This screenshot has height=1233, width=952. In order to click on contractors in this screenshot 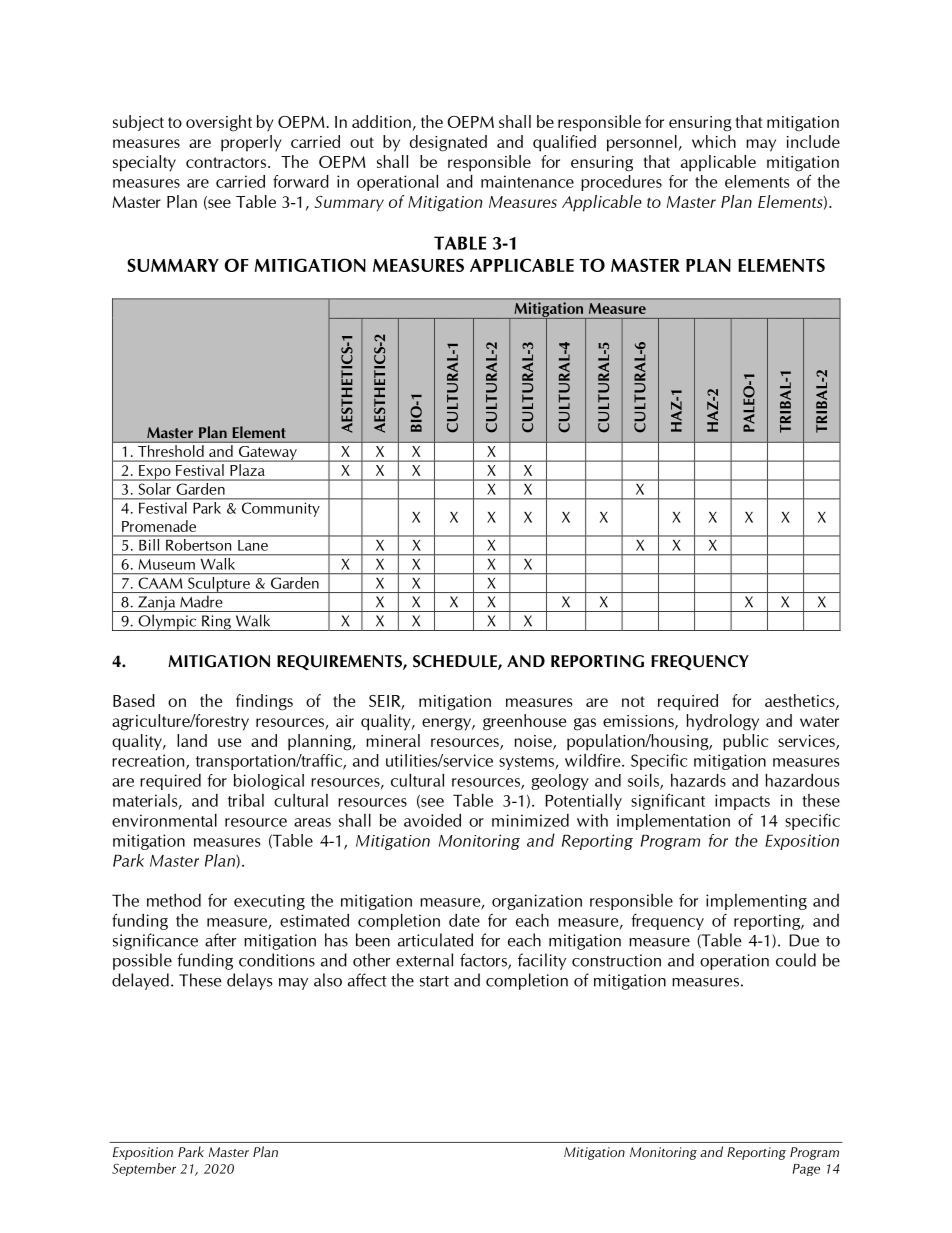, I will do `click(226, 162)`.
